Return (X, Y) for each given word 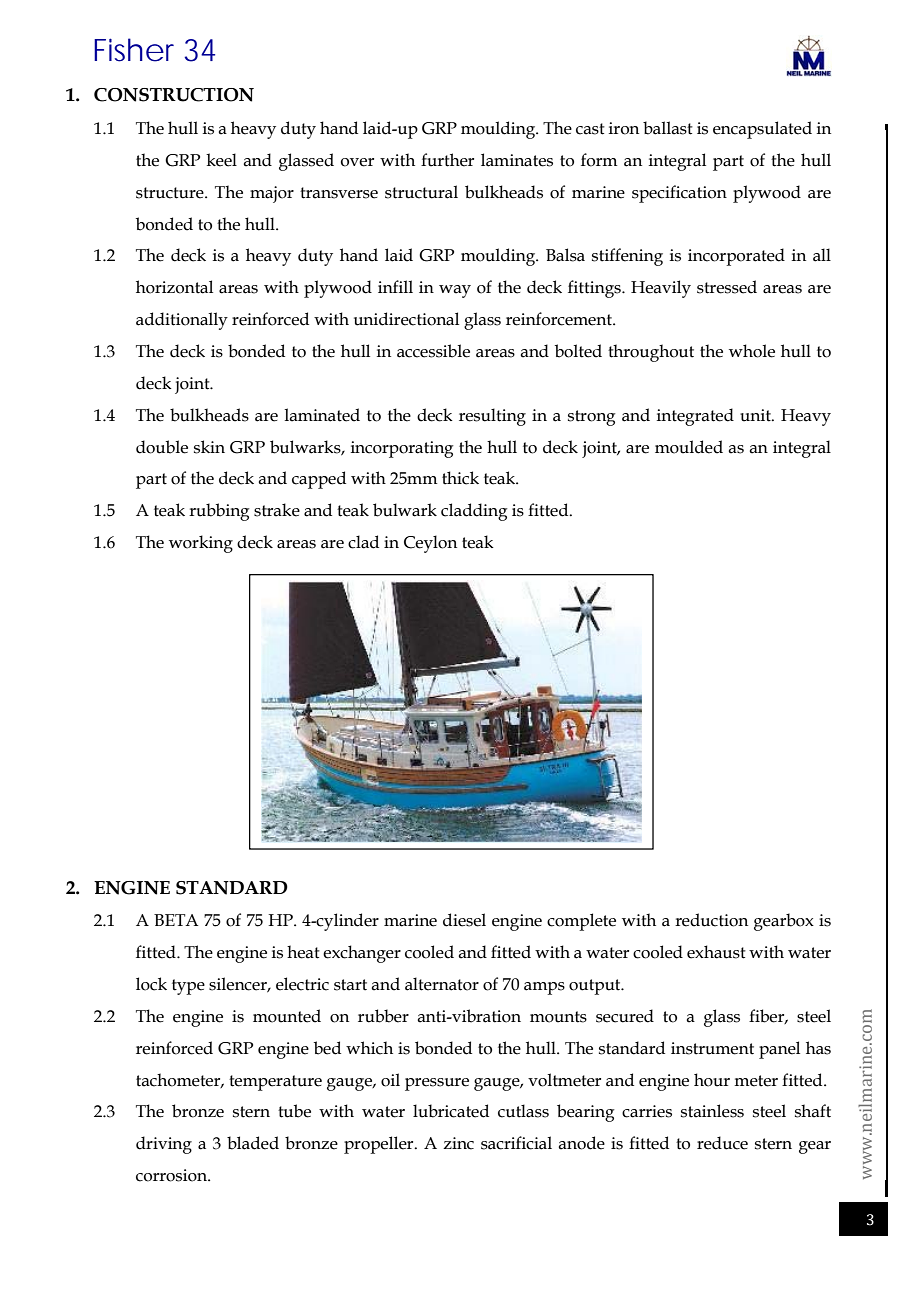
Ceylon (430, 544)
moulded (689, 447)
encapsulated (762, 130)
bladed (253, 1143)
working (201, 544)
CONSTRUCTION (174, 95)
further (447, 160)
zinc (458, 1143)
